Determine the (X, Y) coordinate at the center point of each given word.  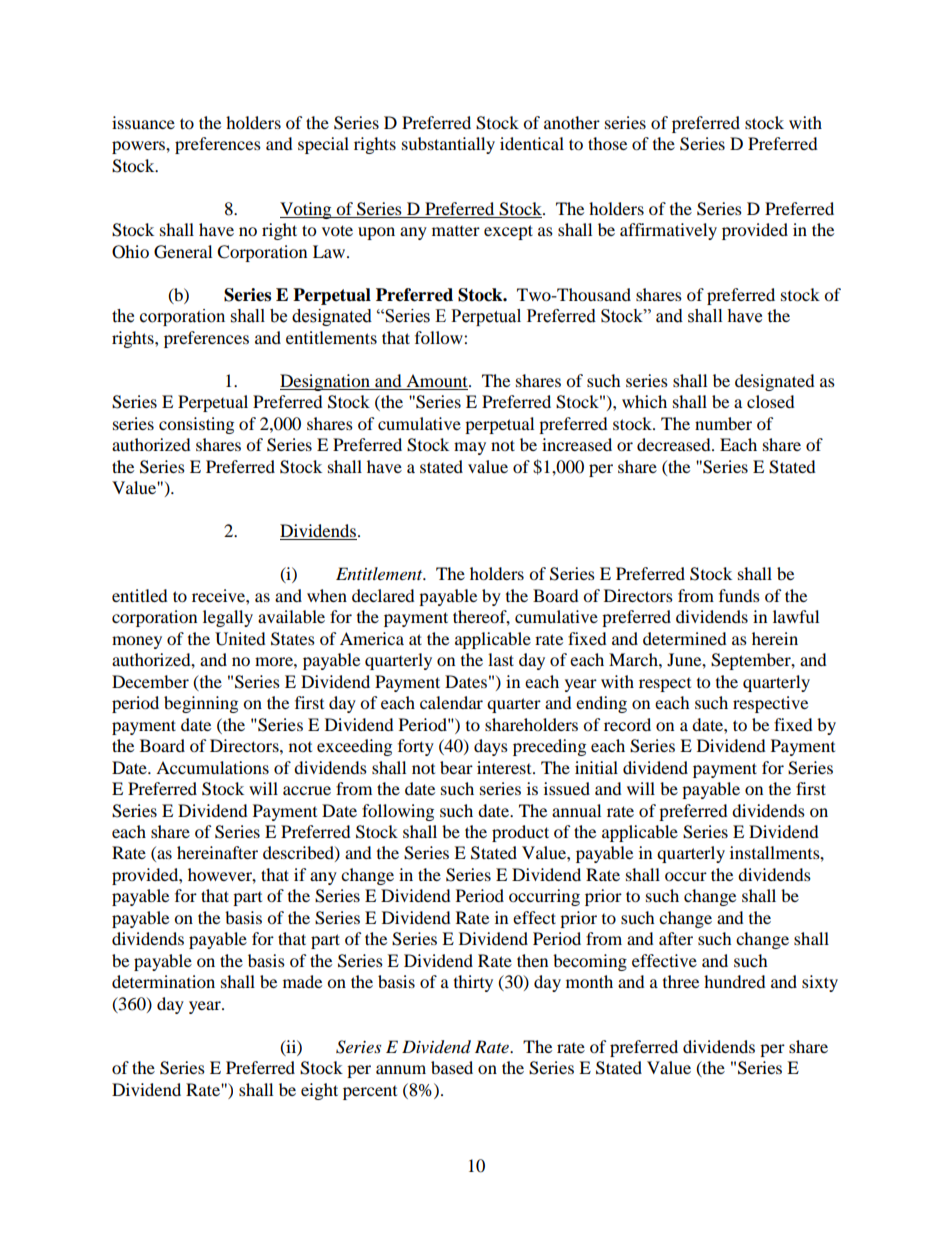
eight (319, 1091)
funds (739, 595)
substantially (448, 145)
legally (228, 618)
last (501, 659)
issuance (143, 122)
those (607, 143)
